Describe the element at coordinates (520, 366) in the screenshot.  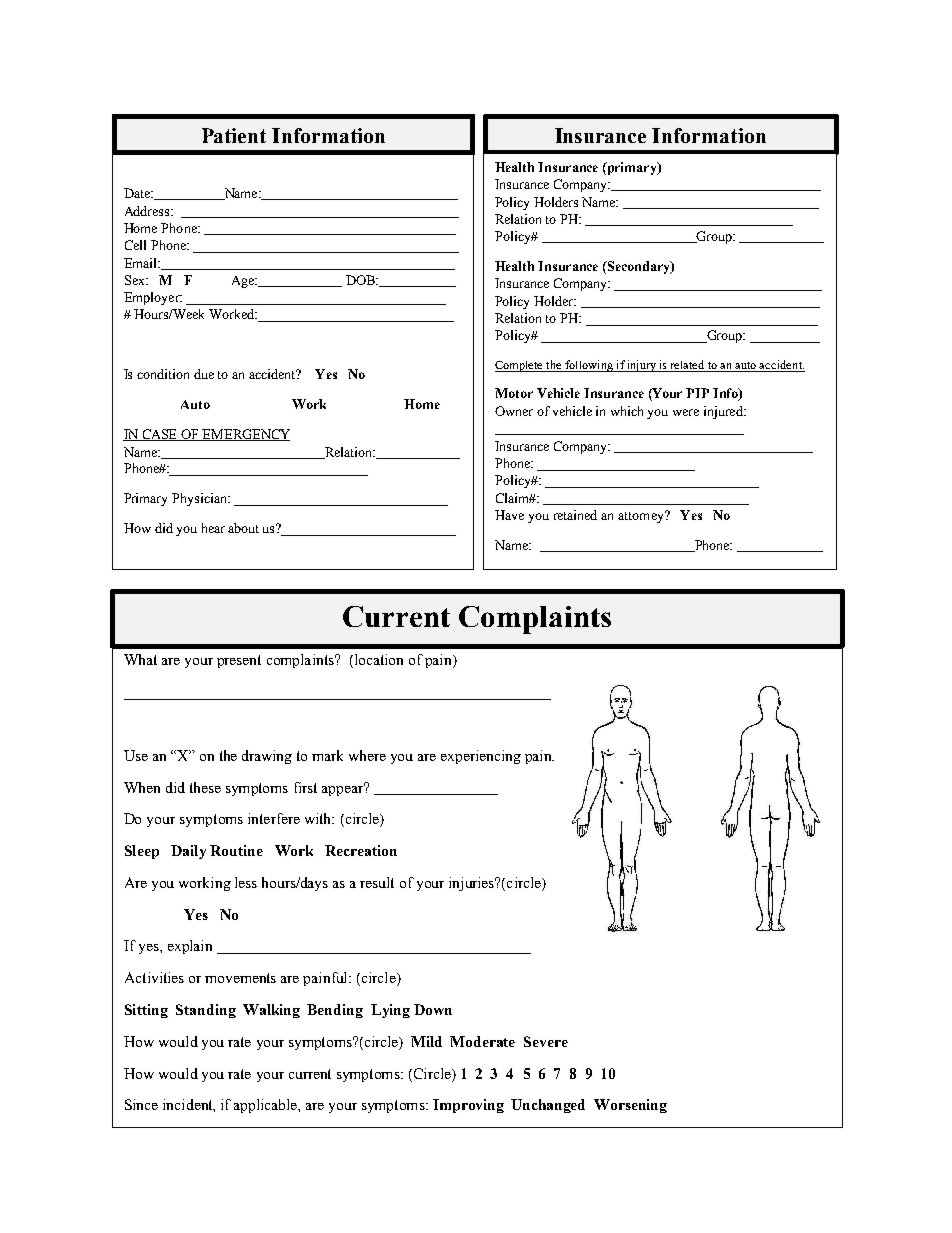
I see `Complete` at that location.
